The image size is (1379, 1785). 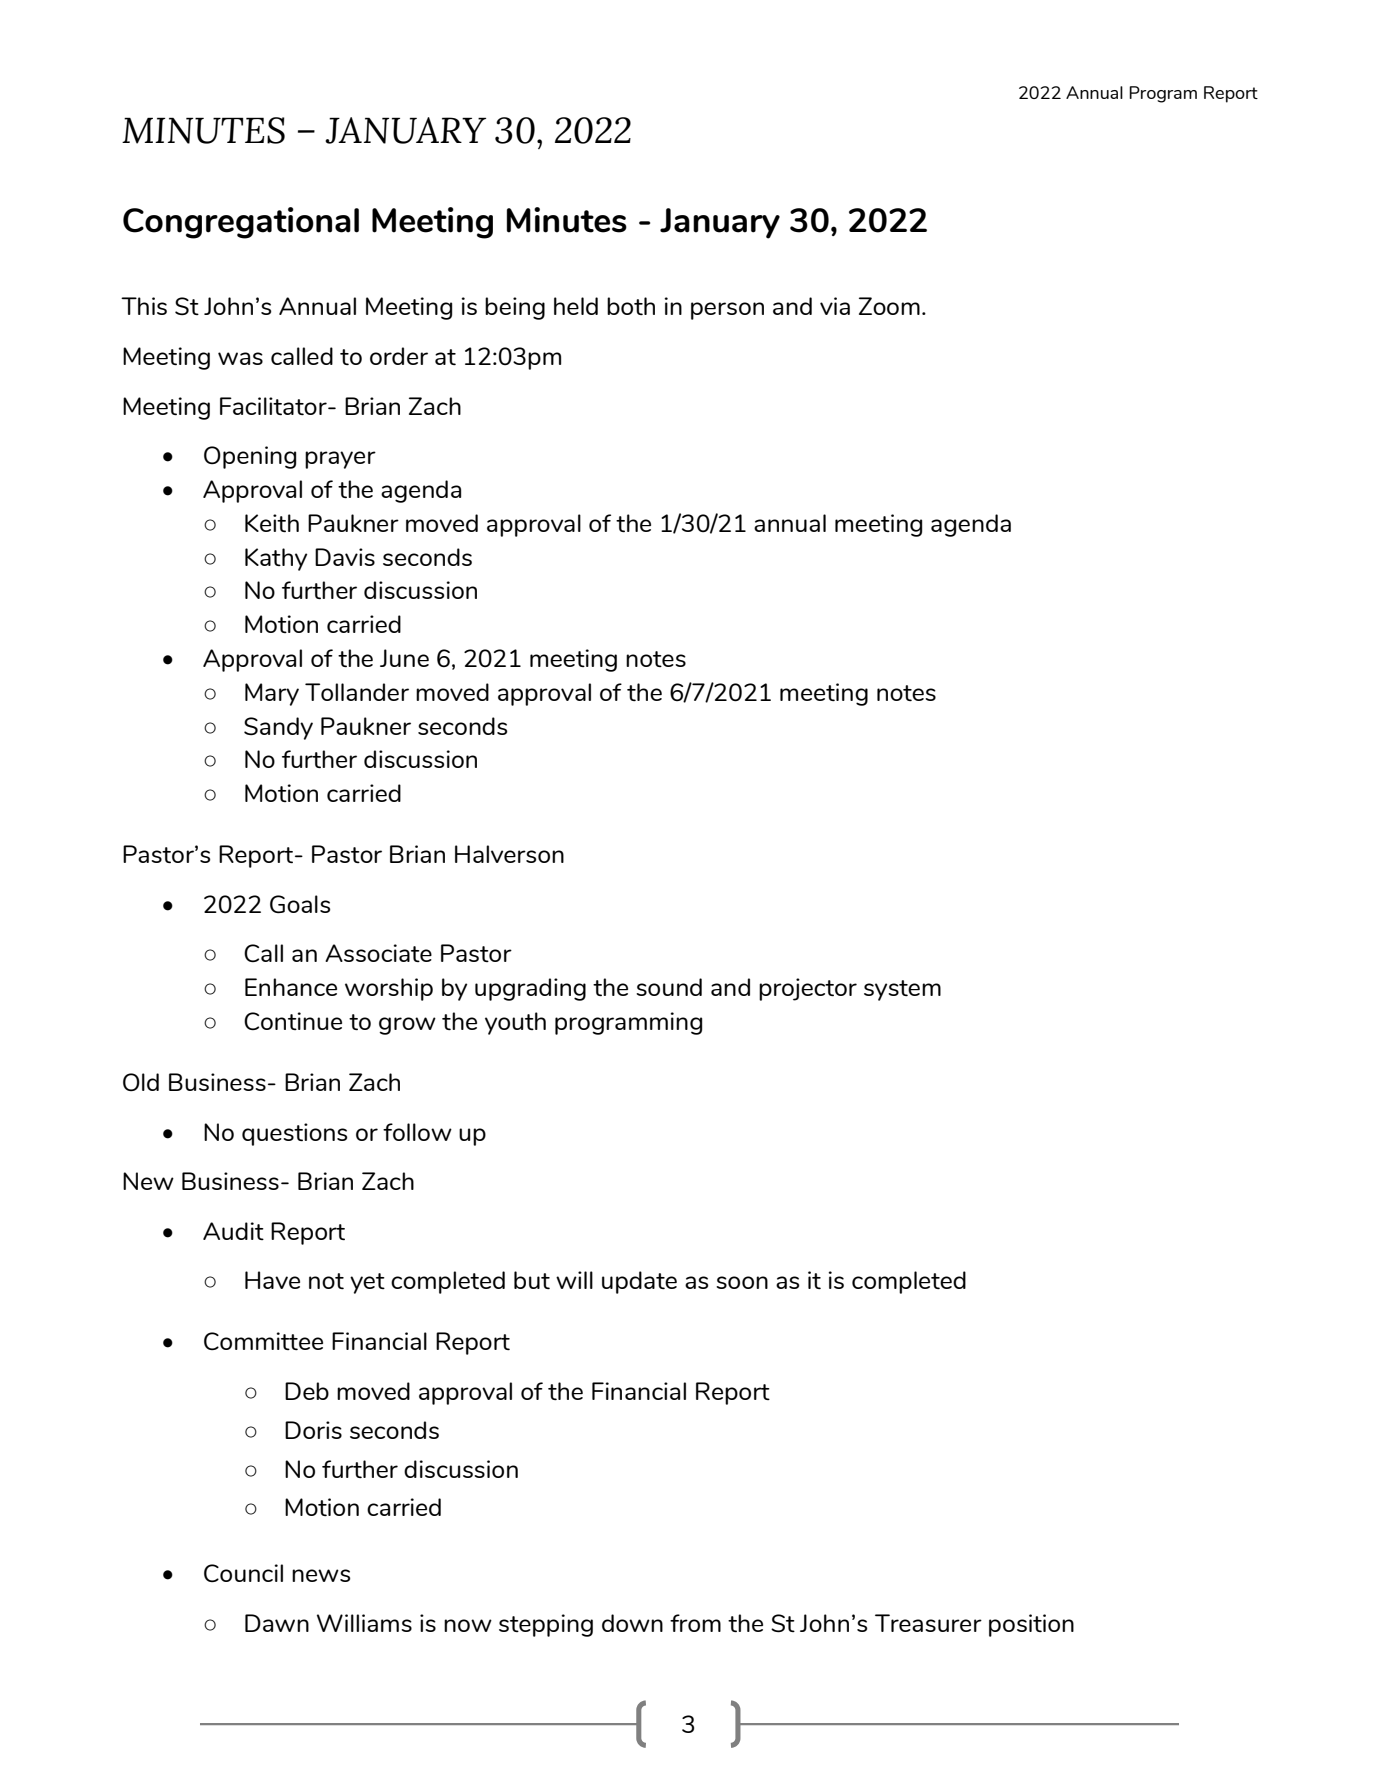 I want to click on held, so click(x=576, y=306).
